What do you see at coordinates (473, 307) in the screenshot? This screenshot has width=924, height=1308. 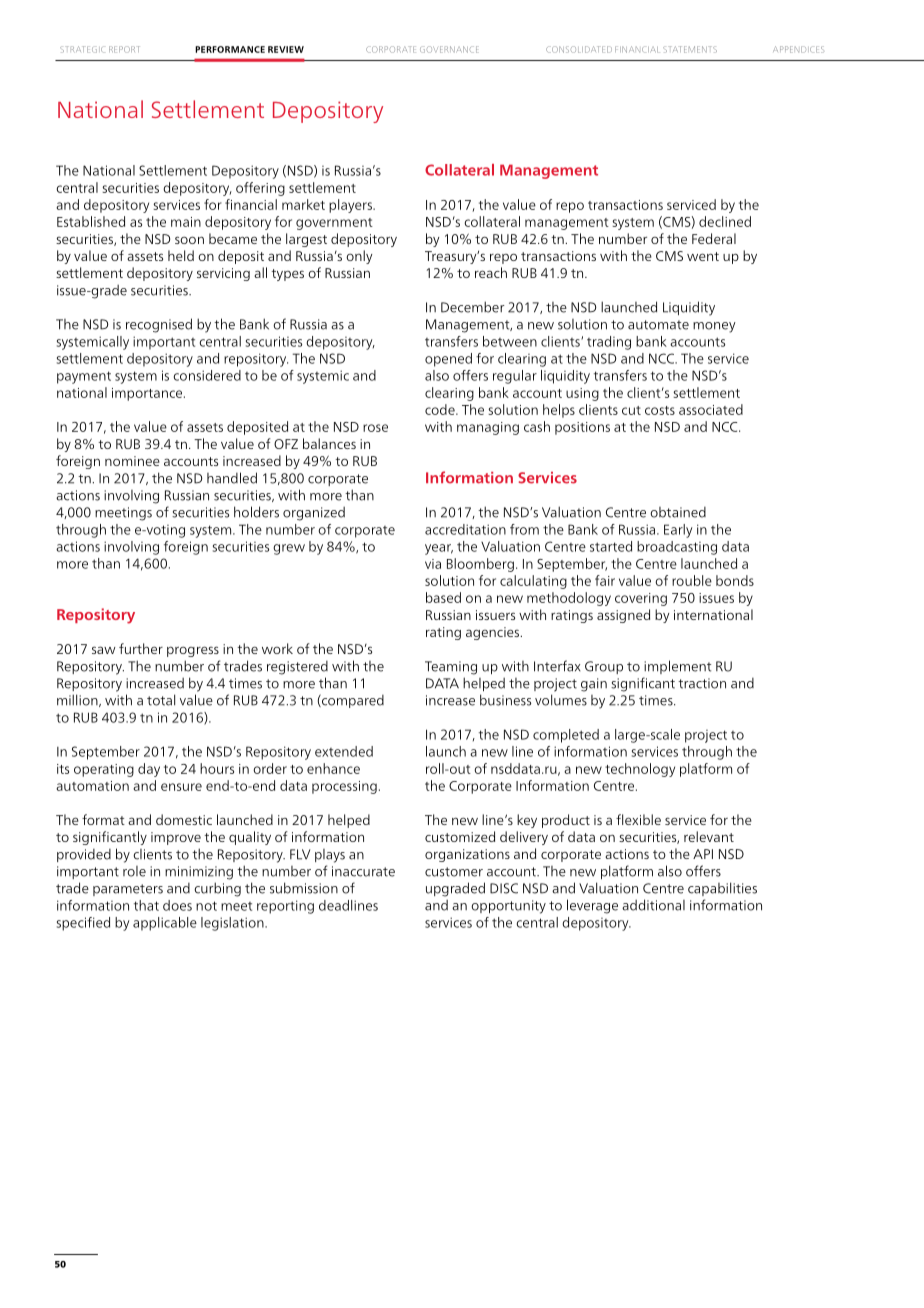 I see `December` at bounding box center [473, 307].
